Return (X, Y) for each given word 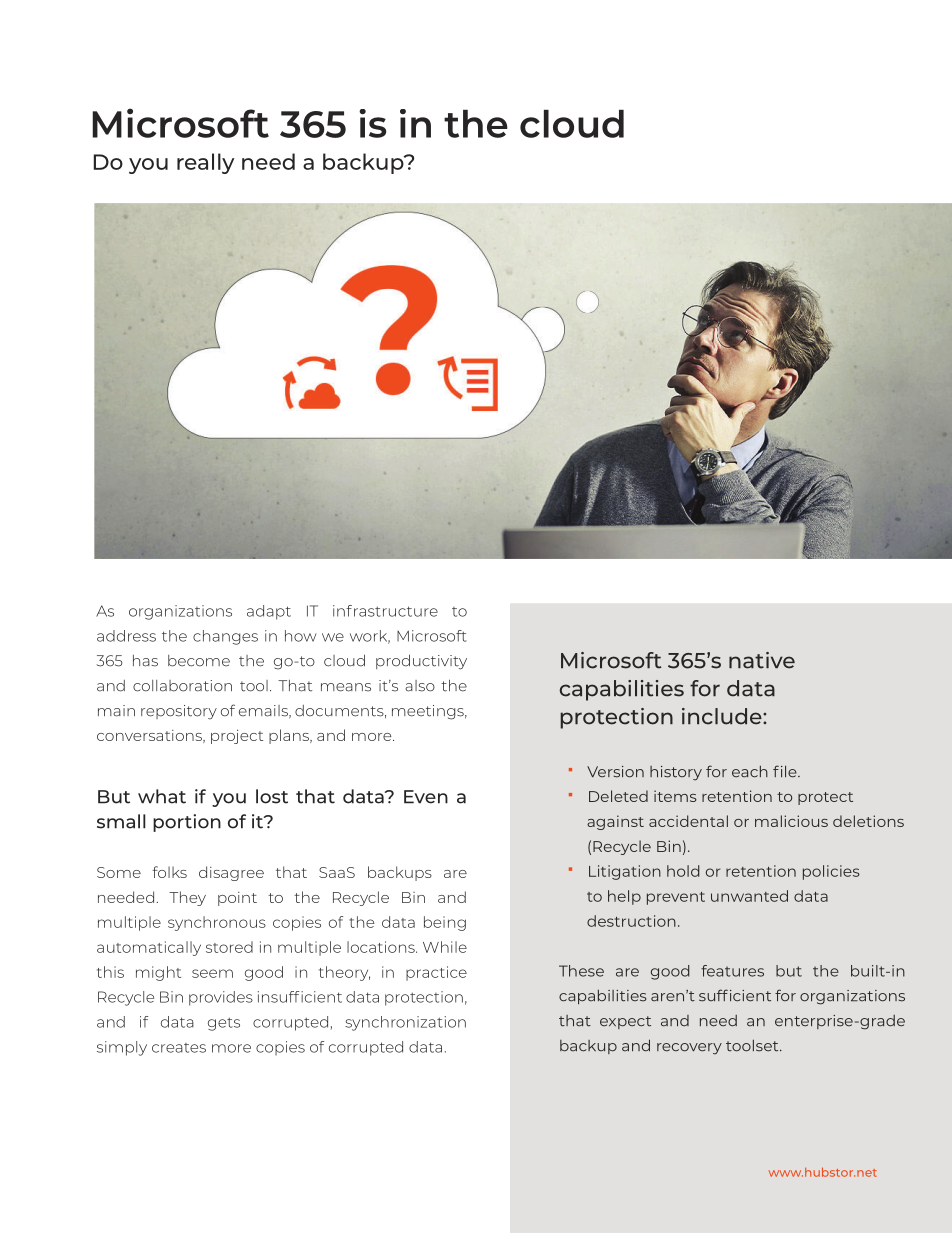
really (205, 163)
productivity (421, 662)
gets (224, 1024)
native (762, 660)
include (723, 716)
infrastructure (385, 611)
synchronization (405, 1023)
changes (225, 637)
